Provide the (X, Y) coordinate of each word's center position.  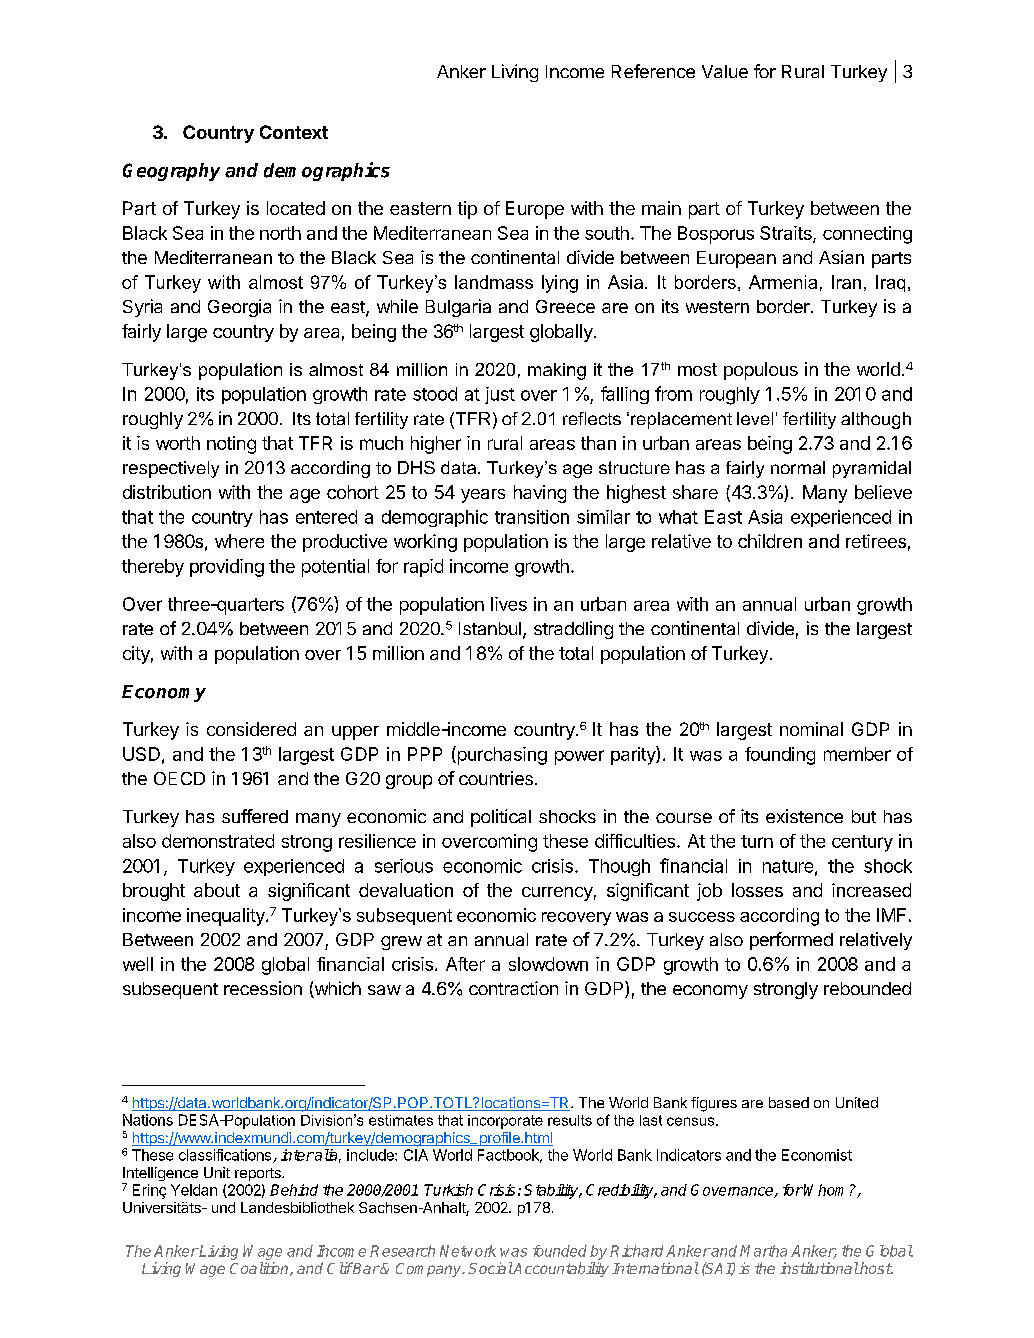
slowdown (548, 964)
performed (791, 941)
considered (251, 729)
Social (490, 1268)
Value (725, 71)
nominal (811, 729)
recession (263, 988)
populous (761, 371)
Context (294, 132)
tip (467, 210)
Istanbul (490, 628)
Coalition (260, 1269)
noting (231, 445)
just (500, 395)
